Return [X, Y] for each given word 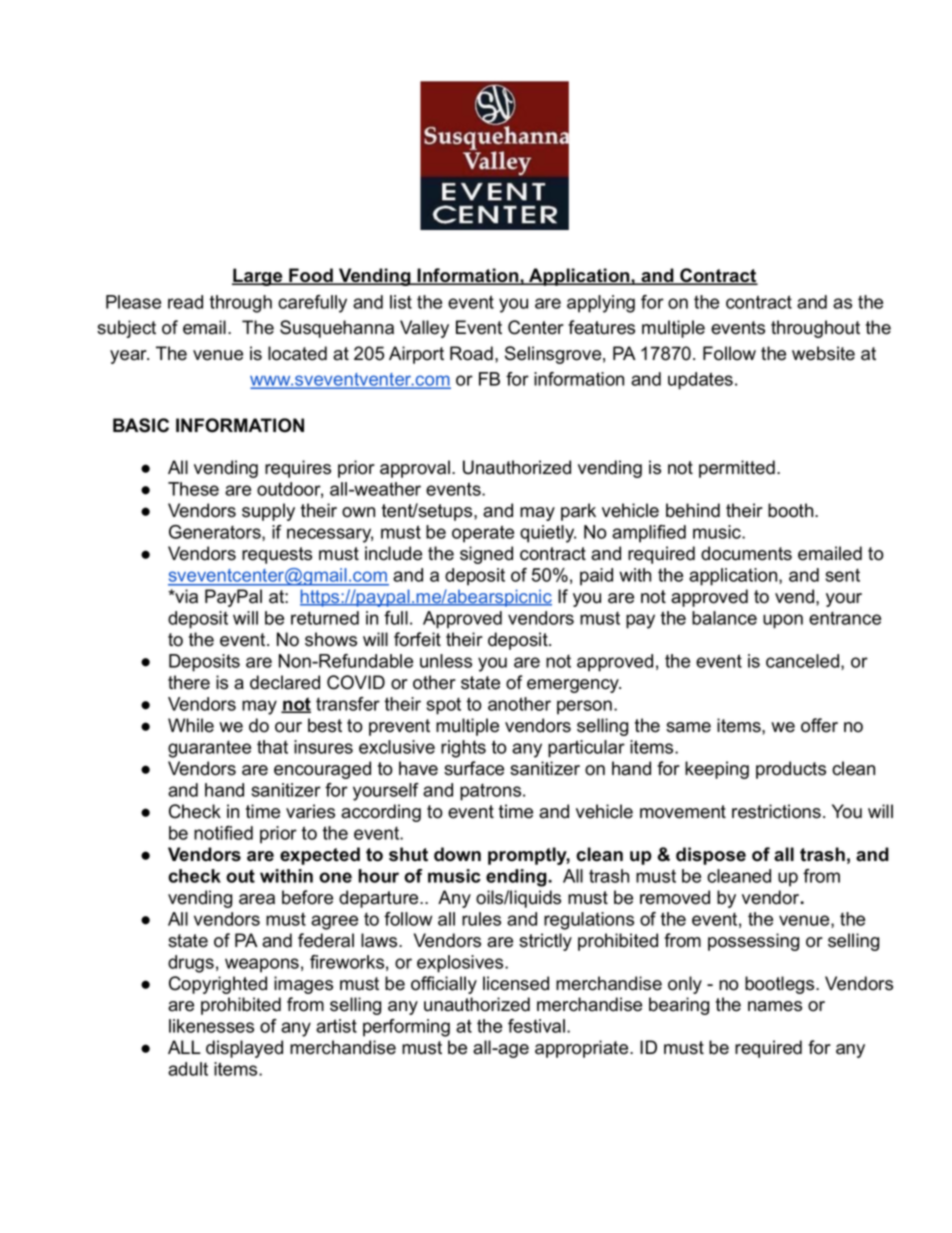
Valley [424, 329]
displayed [244, 1049]
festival [536, 1026]
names [775, 1006]
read [185, 302]
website [823, 353]
